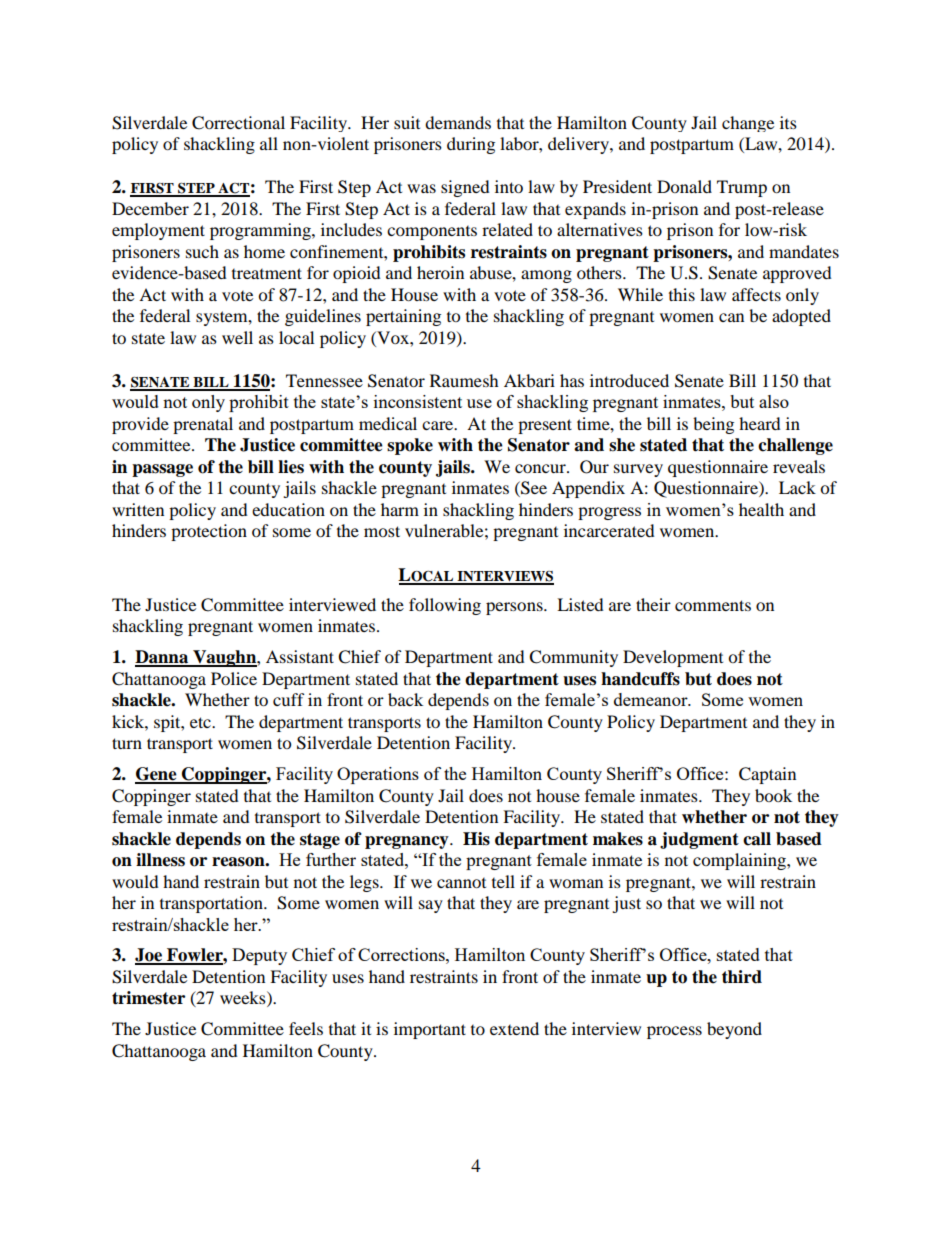  Describe the element at coordinates (148, 998) in the page. I see `trimester` at that location.
